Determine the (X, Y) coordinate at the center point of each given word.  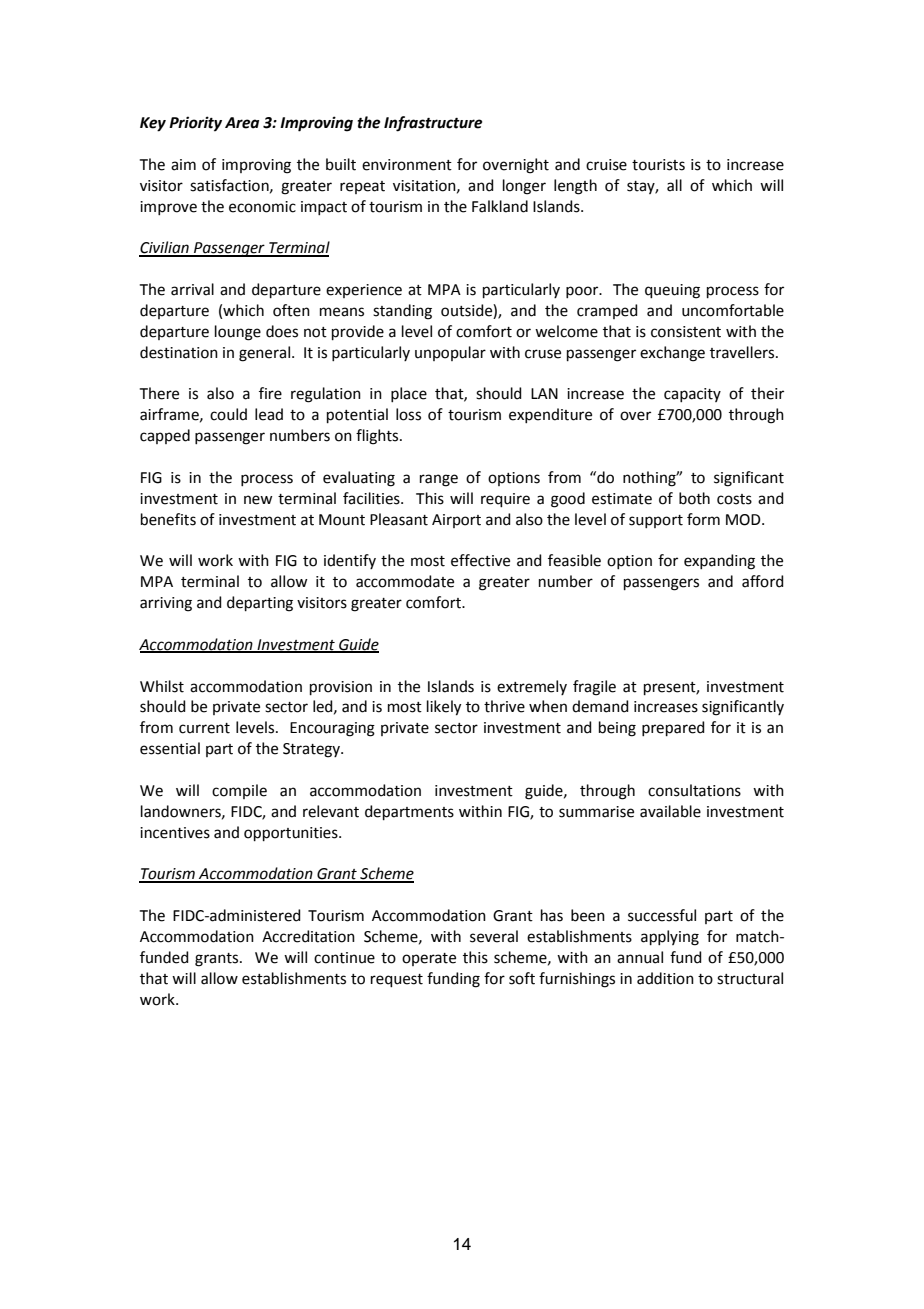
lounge (238, 333)
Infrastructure (433, 124)
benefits (168, 519)
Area (242, 123)
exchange (672, 354)
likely (444, 708)
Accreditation (308, 936)
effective (480, 560)
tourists (658, 165)
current (204, 728)
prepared (673, 728)
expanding (719, 562)
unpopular (450, 353)
